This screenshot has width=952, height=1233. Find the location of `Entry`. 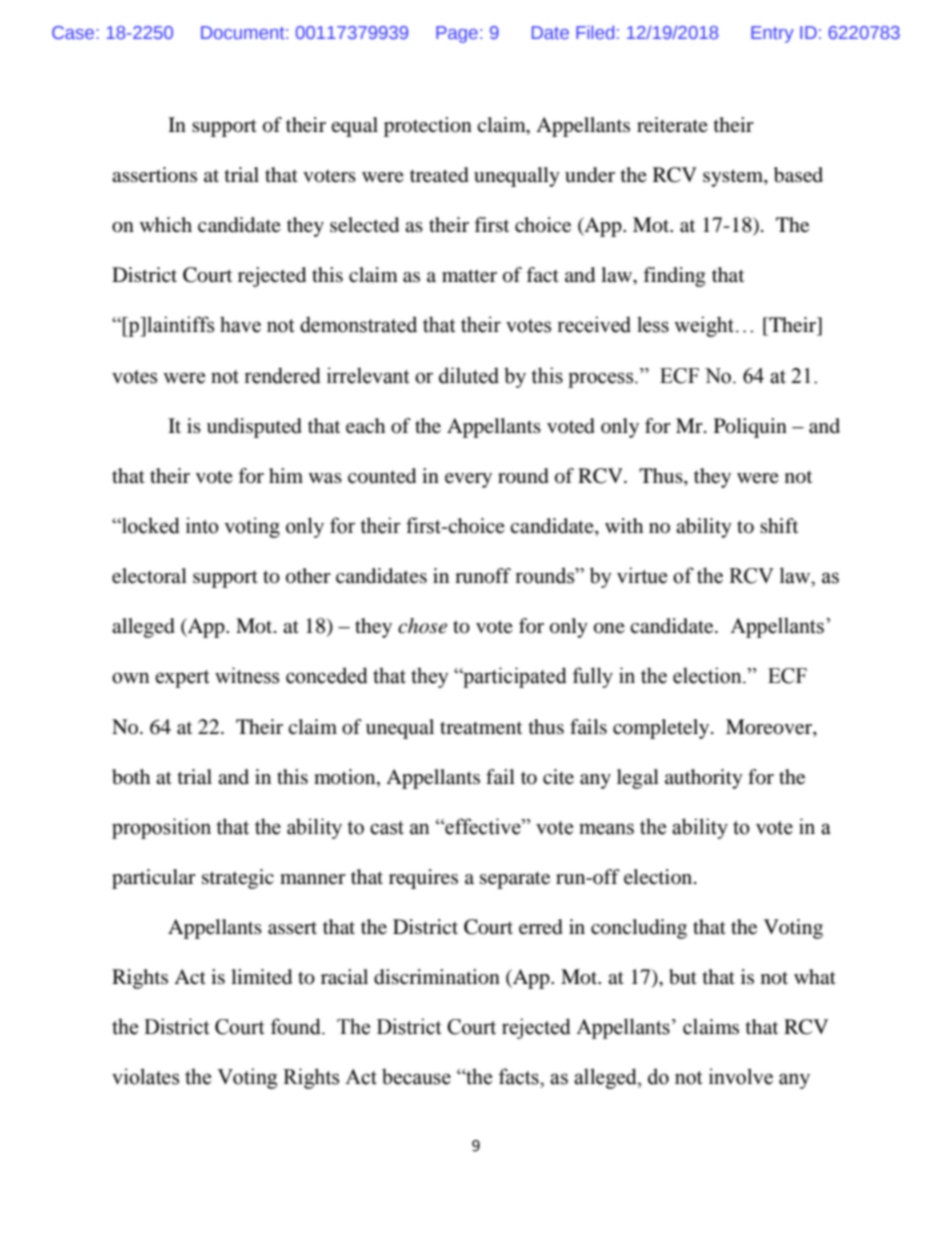

Entry is located at coordinates (772, 34).
